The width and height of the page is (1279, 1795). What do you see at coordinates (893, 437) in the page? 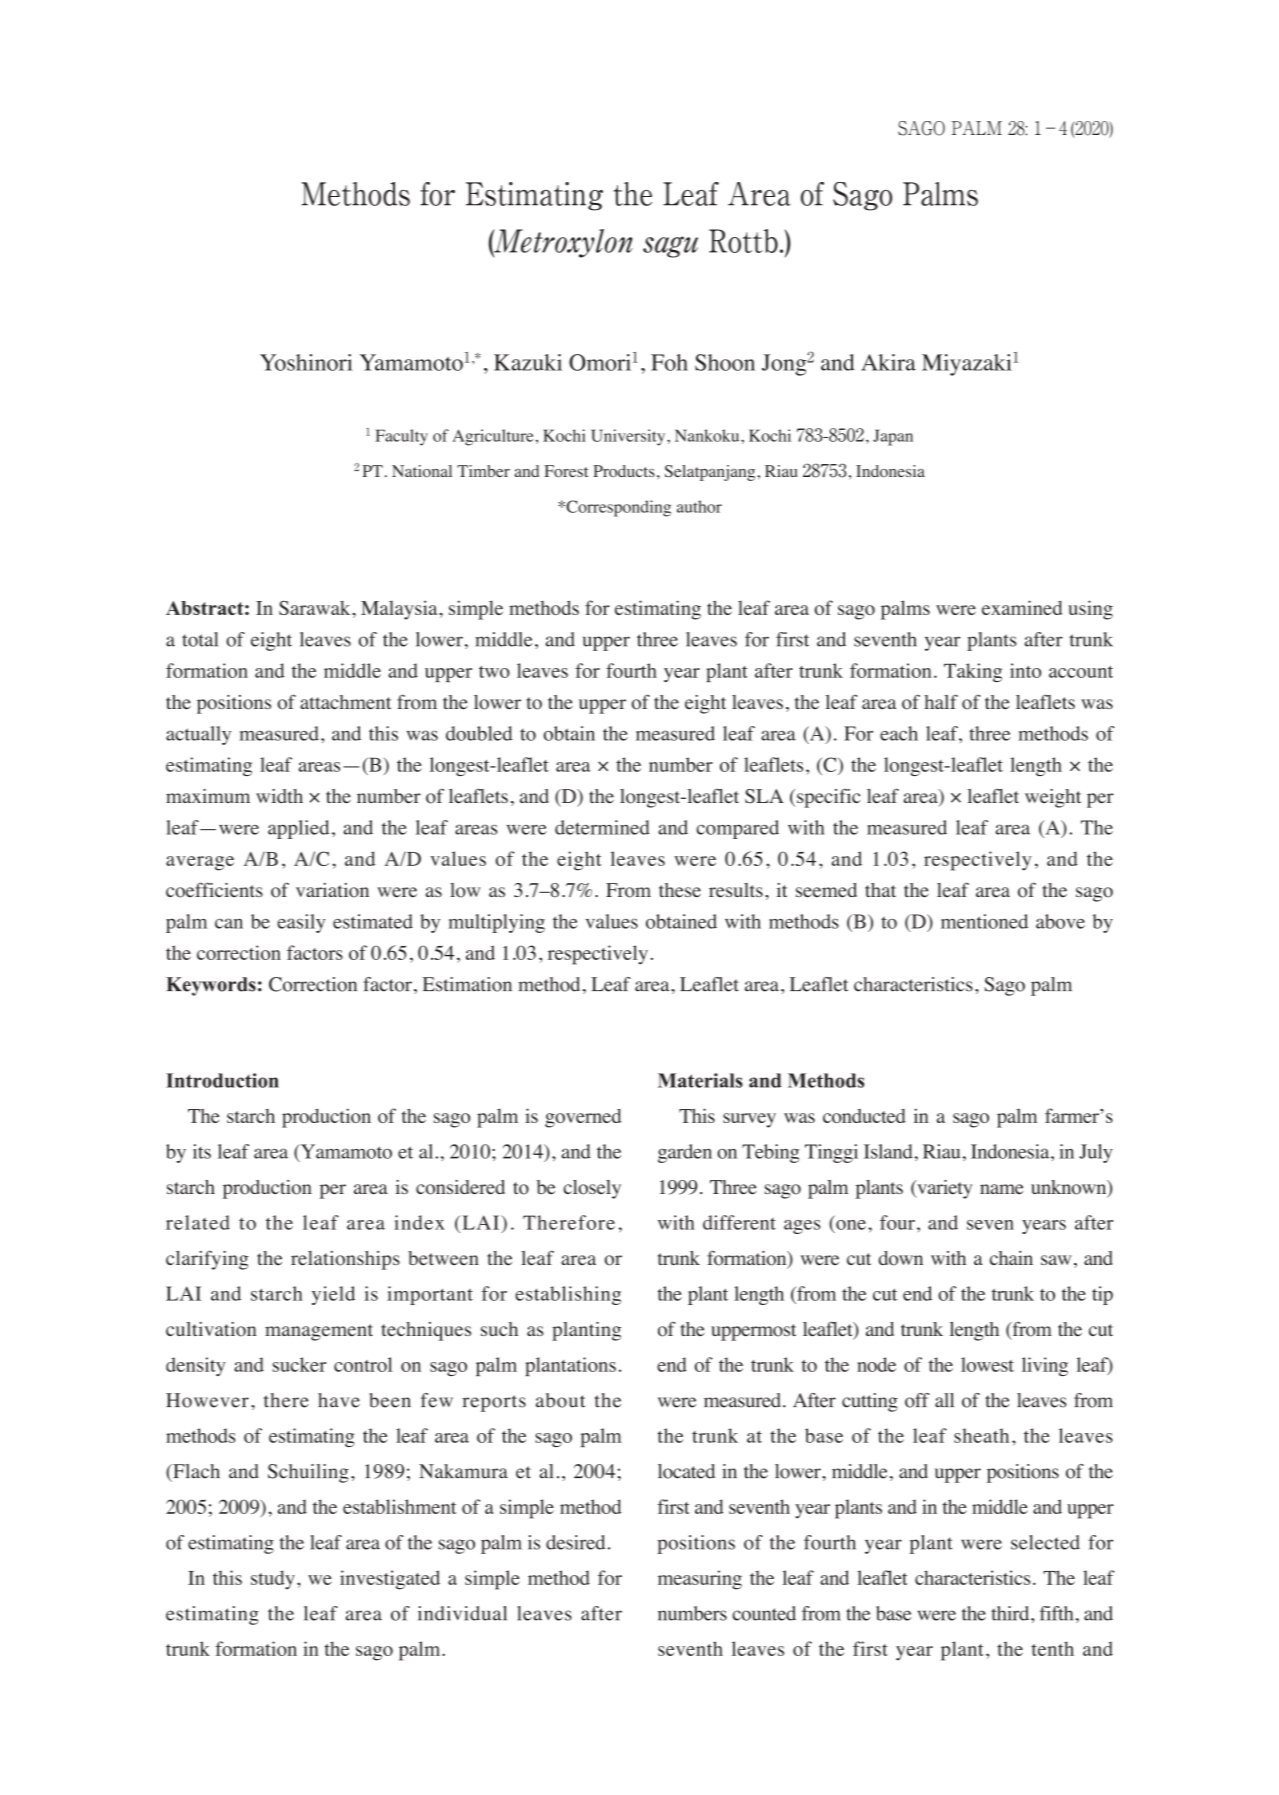
I see `Japan` at bounding box center [893, 437].
